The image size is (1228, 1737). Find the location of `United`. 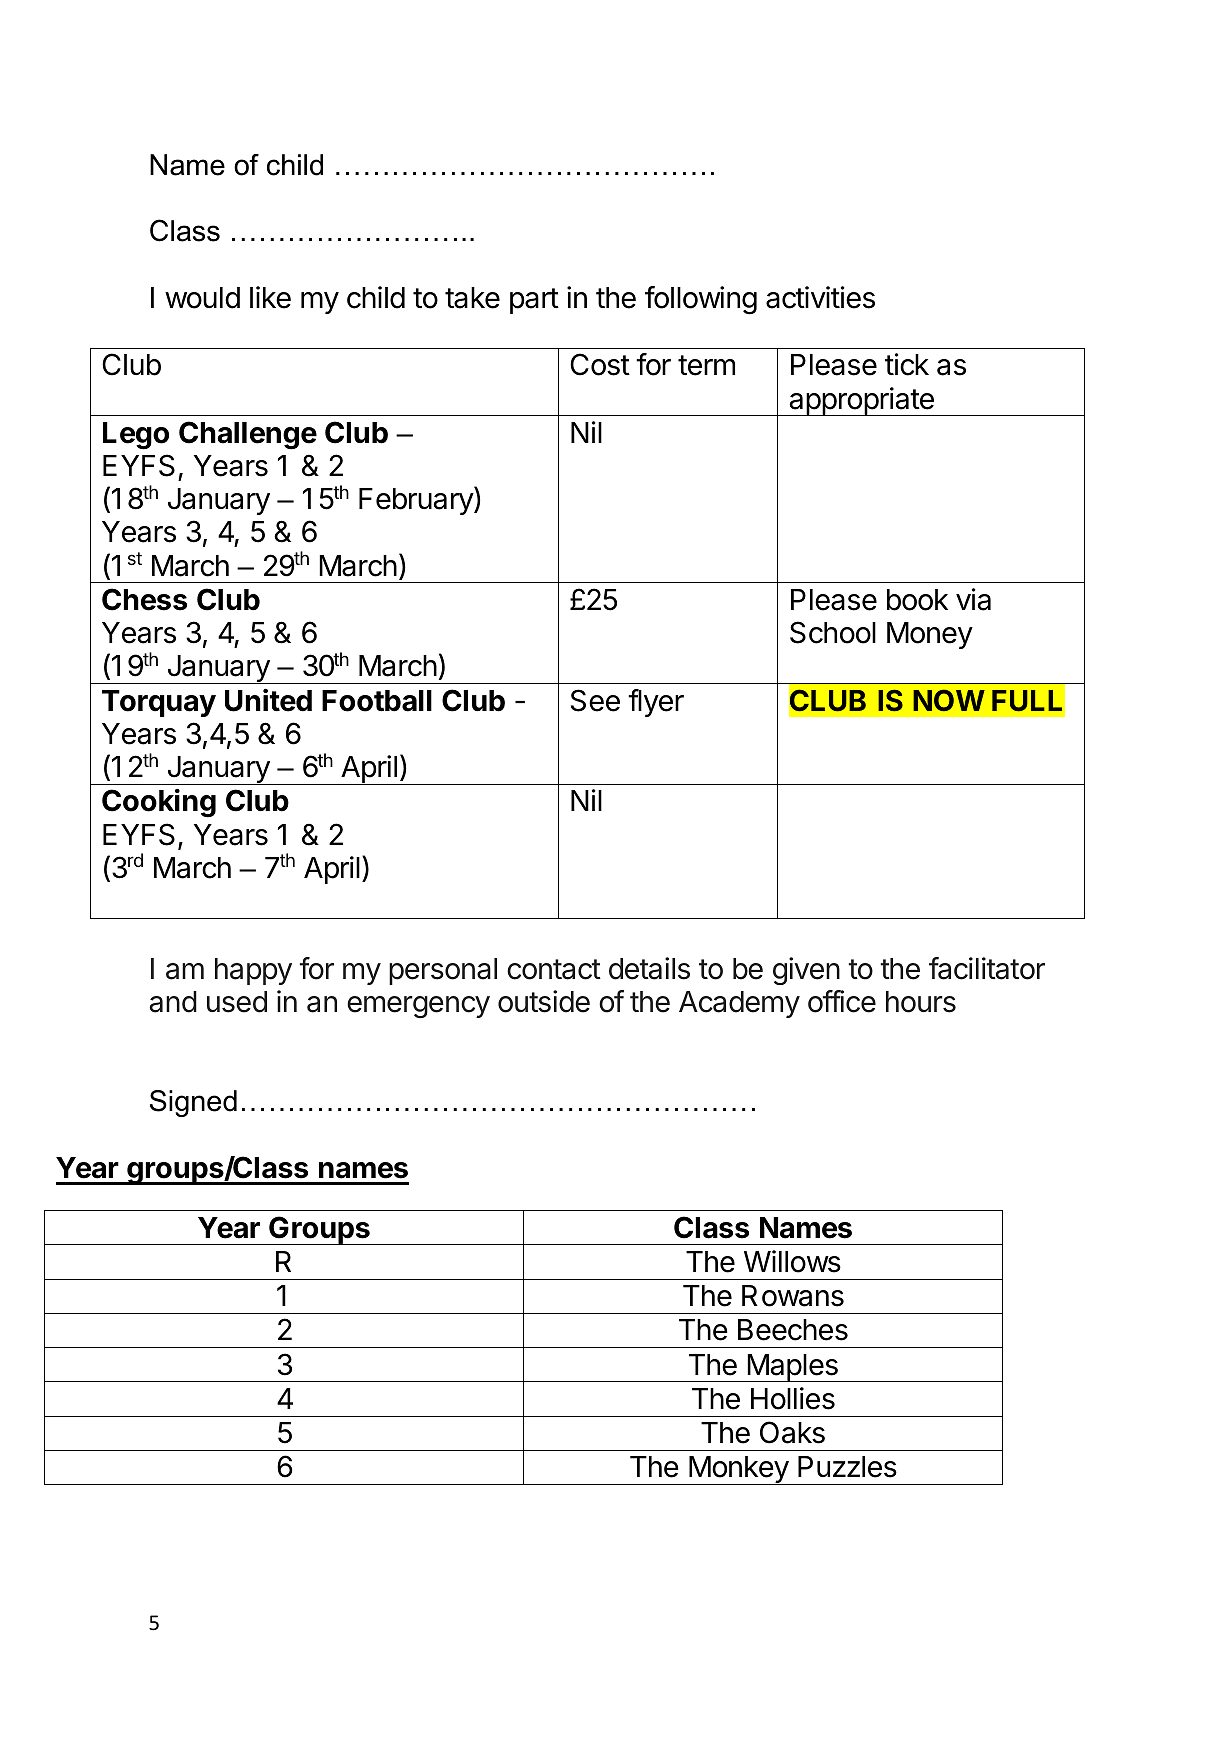

United is located at coordinates (268, 700).
